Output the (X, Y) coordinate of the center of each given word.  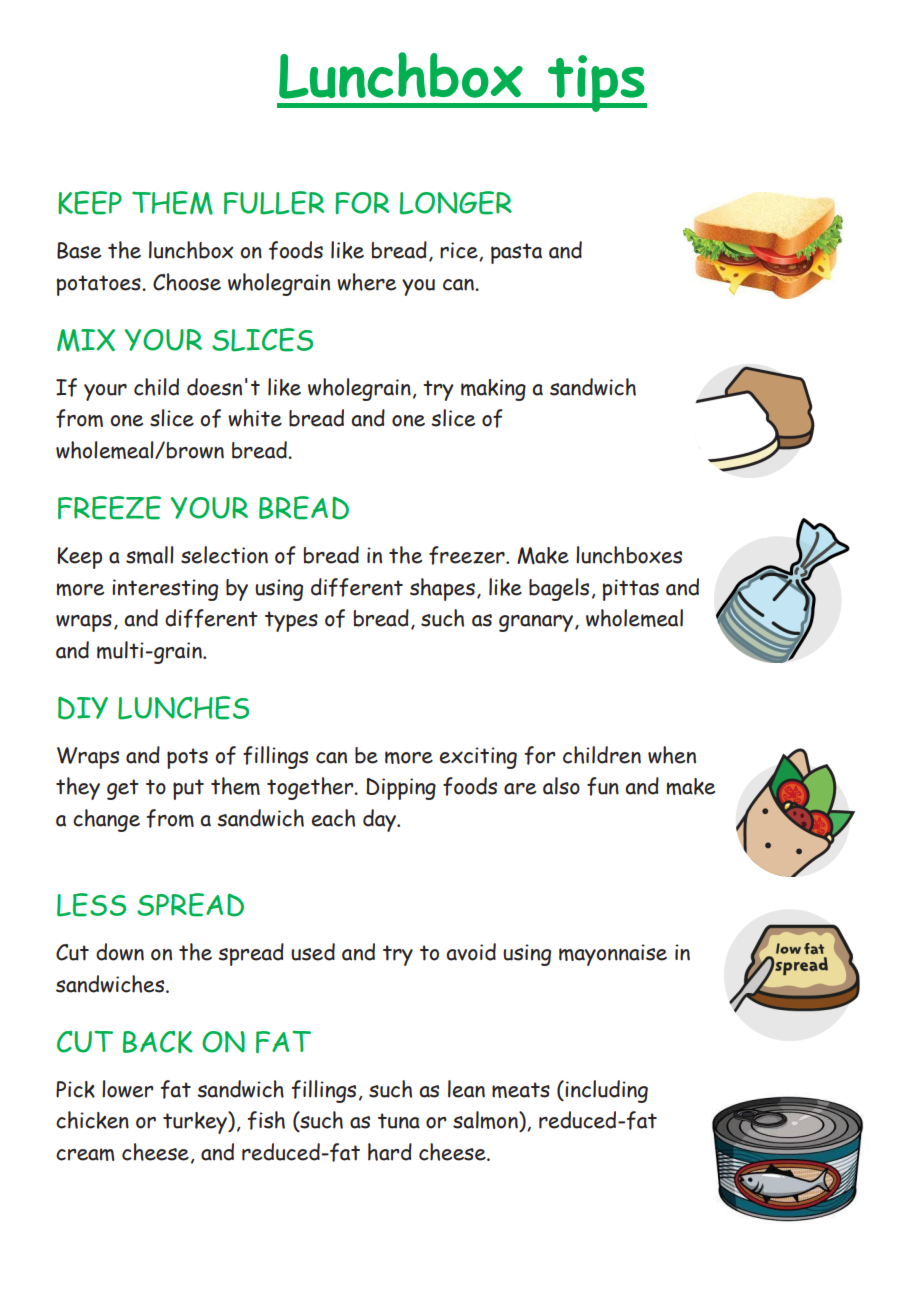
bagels (559, 589)
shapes (442, 589)
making (493, 390)
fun (603, 786)
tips (596, 83)
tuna (399, 1121)
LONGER (456, 203)
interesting (165, 590)
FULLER (274, 203)
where (366, 282)
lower (127, 1089)
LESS (91, 905)
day (380, 820)
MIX (86, 340)
